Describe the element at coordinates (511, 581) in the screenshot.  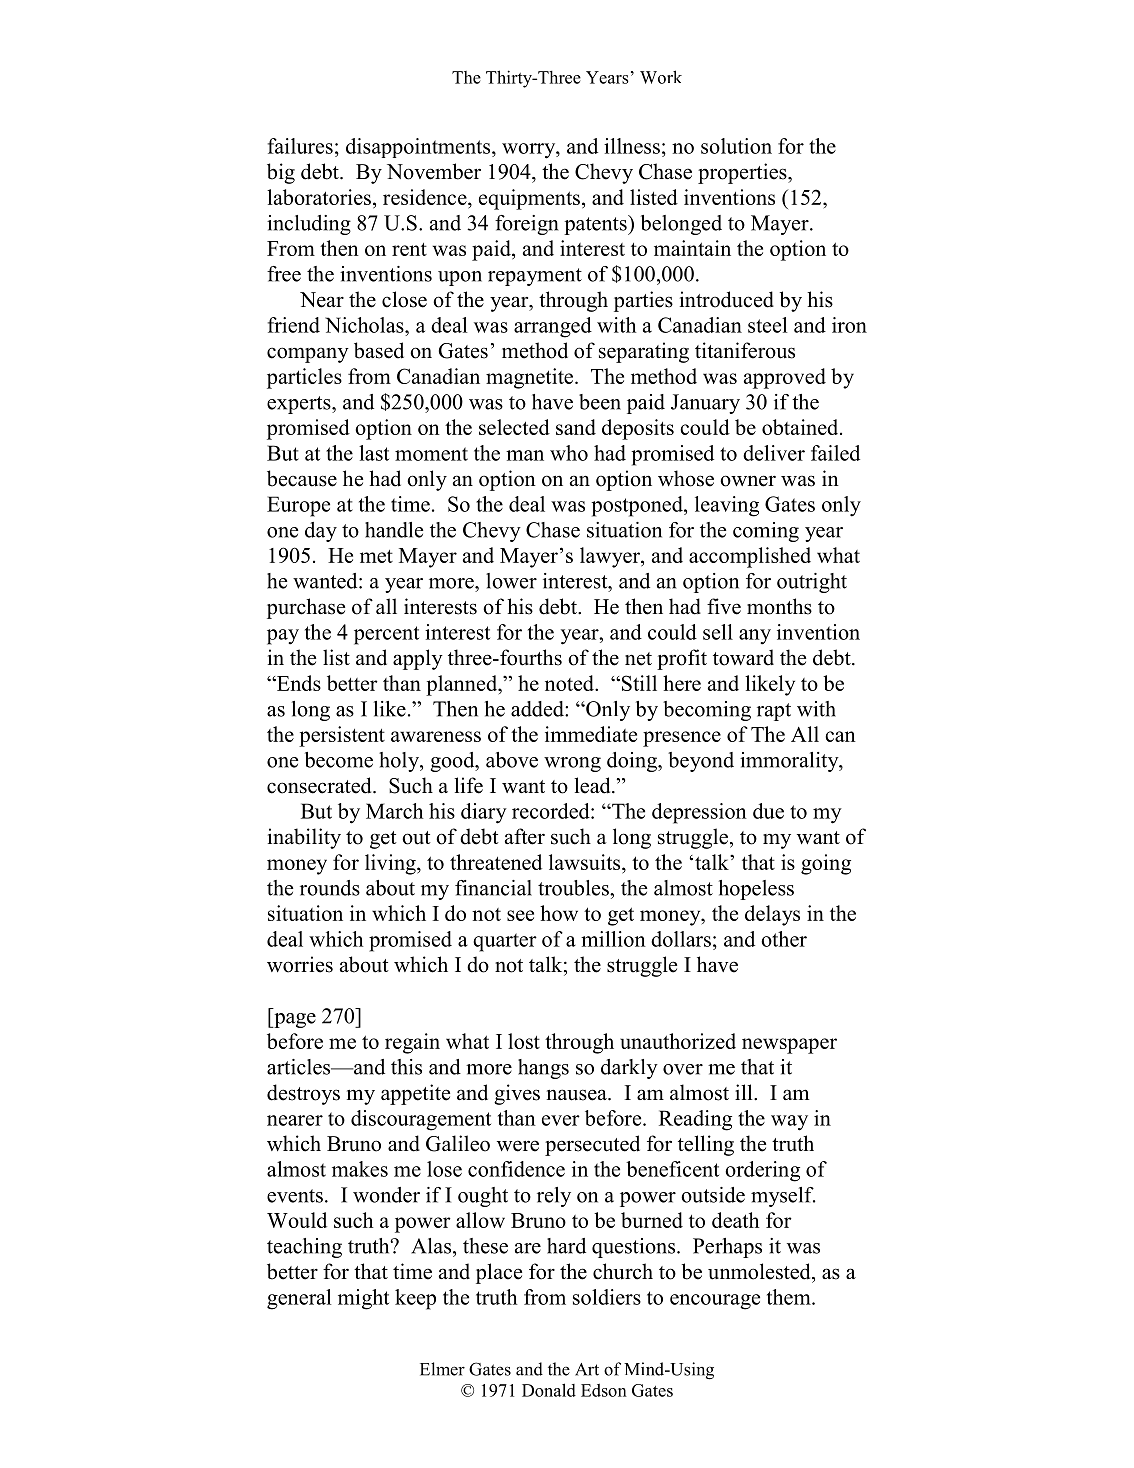
I see `lower` at that location.
